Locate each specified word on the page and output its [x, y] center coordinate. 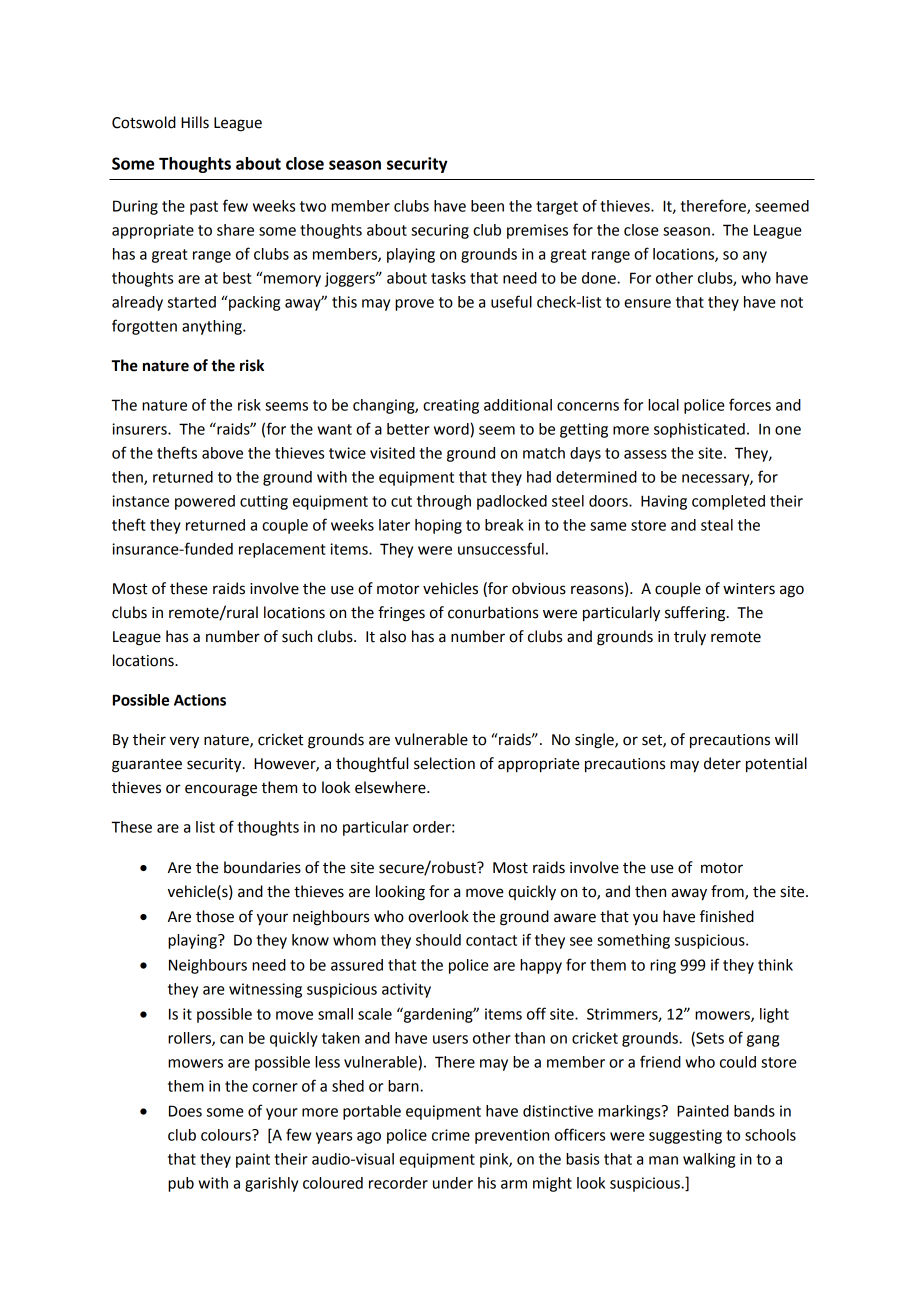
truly [690, 638]
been [487, 206]
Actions [200, 700]
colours [227, 1135]
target [557, 208]
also [393, 636]
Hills [195, 122]
